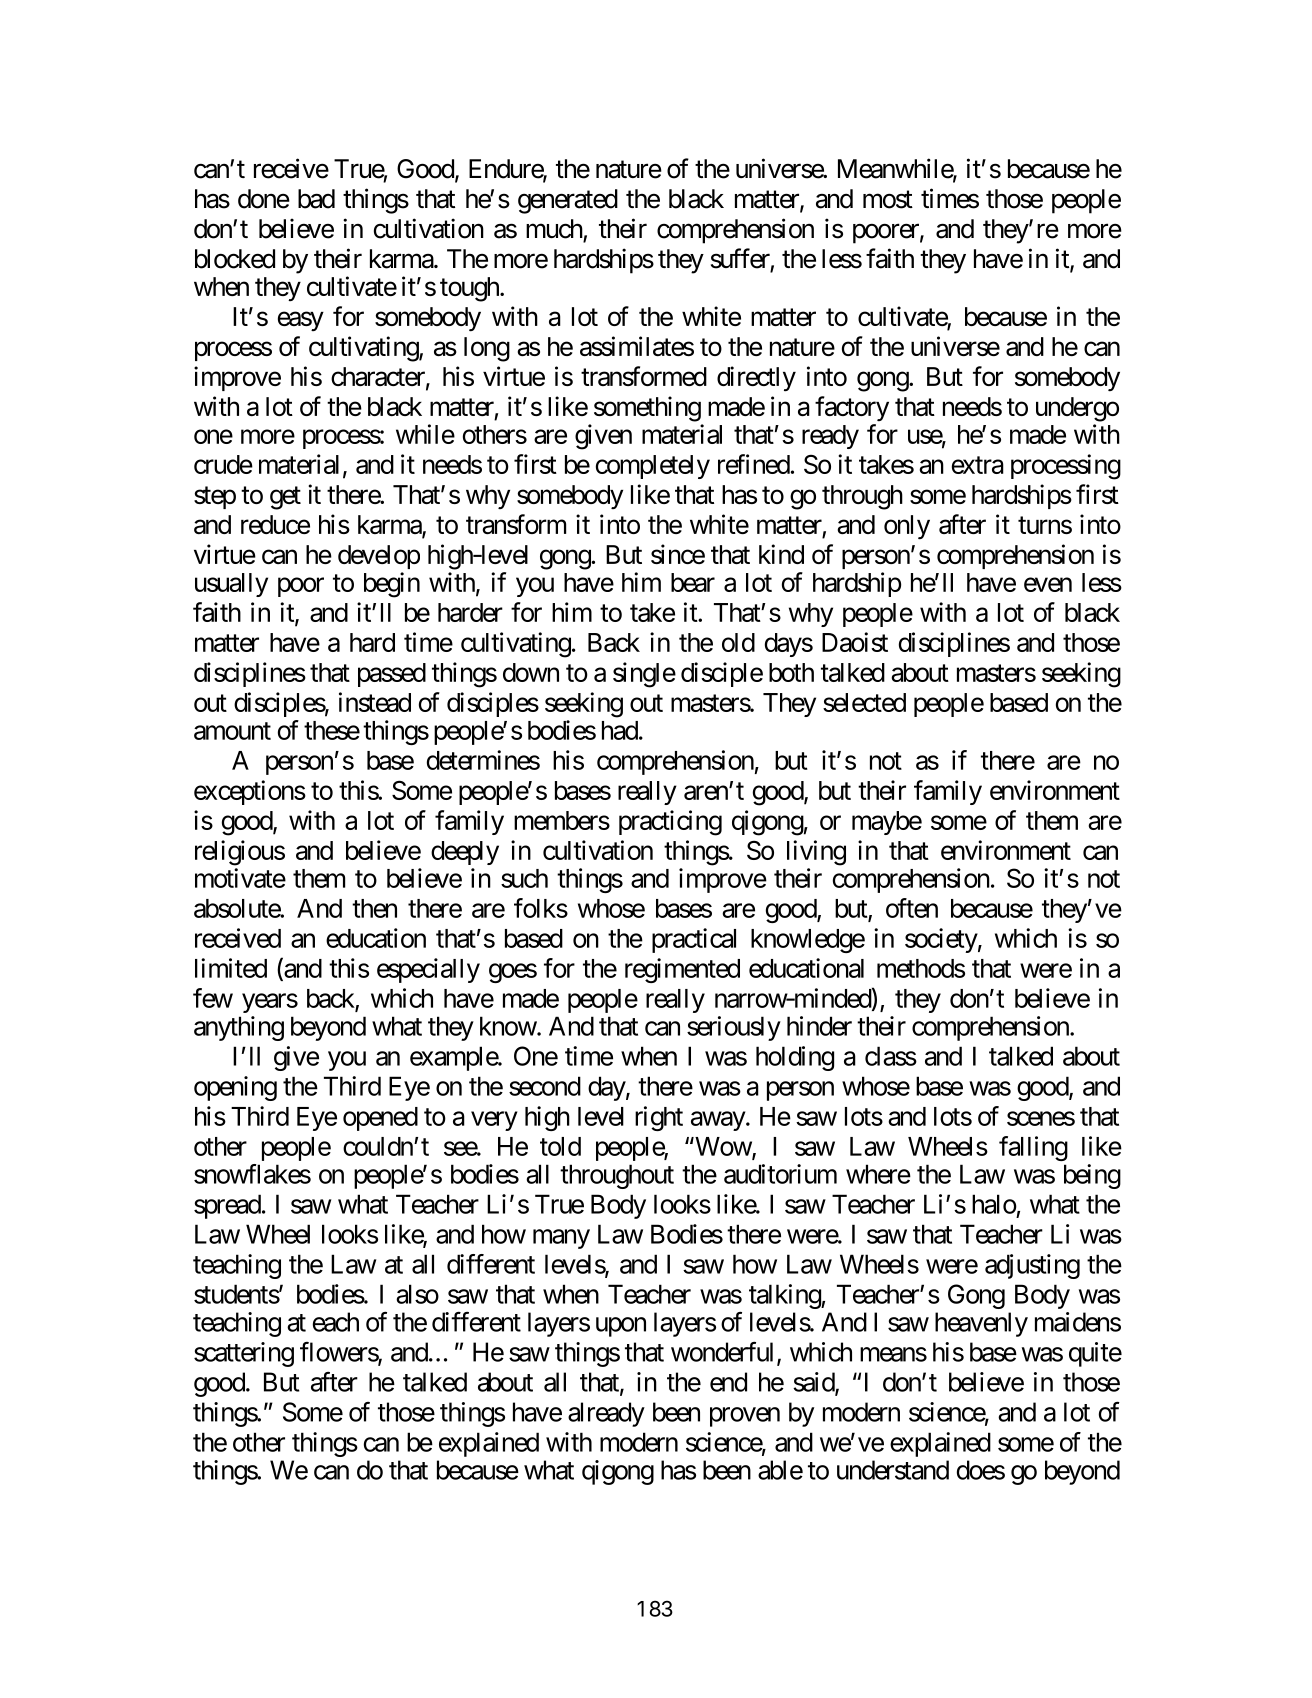 Image resolution: width=1312 pixels, height=1698 pixels. What do you see at coordinates (555, 230) in the screenshot?
I see `much` at bounding box center [555, 230].
